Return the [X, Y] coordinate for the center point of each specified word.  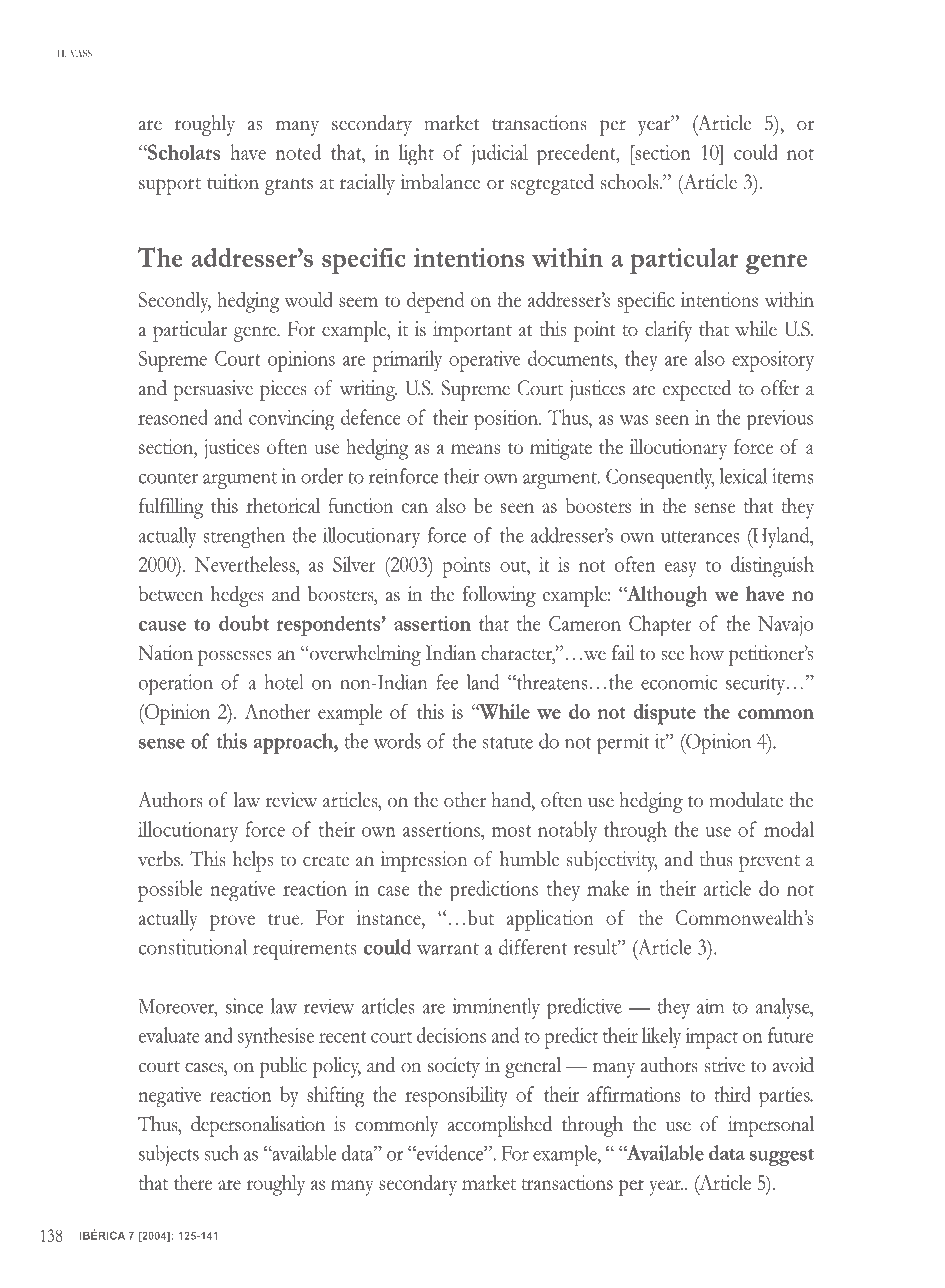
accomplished [499, 1126]
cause [162, 626]
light [416, 154]
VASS [81, 53]
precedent [577, 154]
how [707, 653]
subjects [169, 1155]
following [499, 596]
